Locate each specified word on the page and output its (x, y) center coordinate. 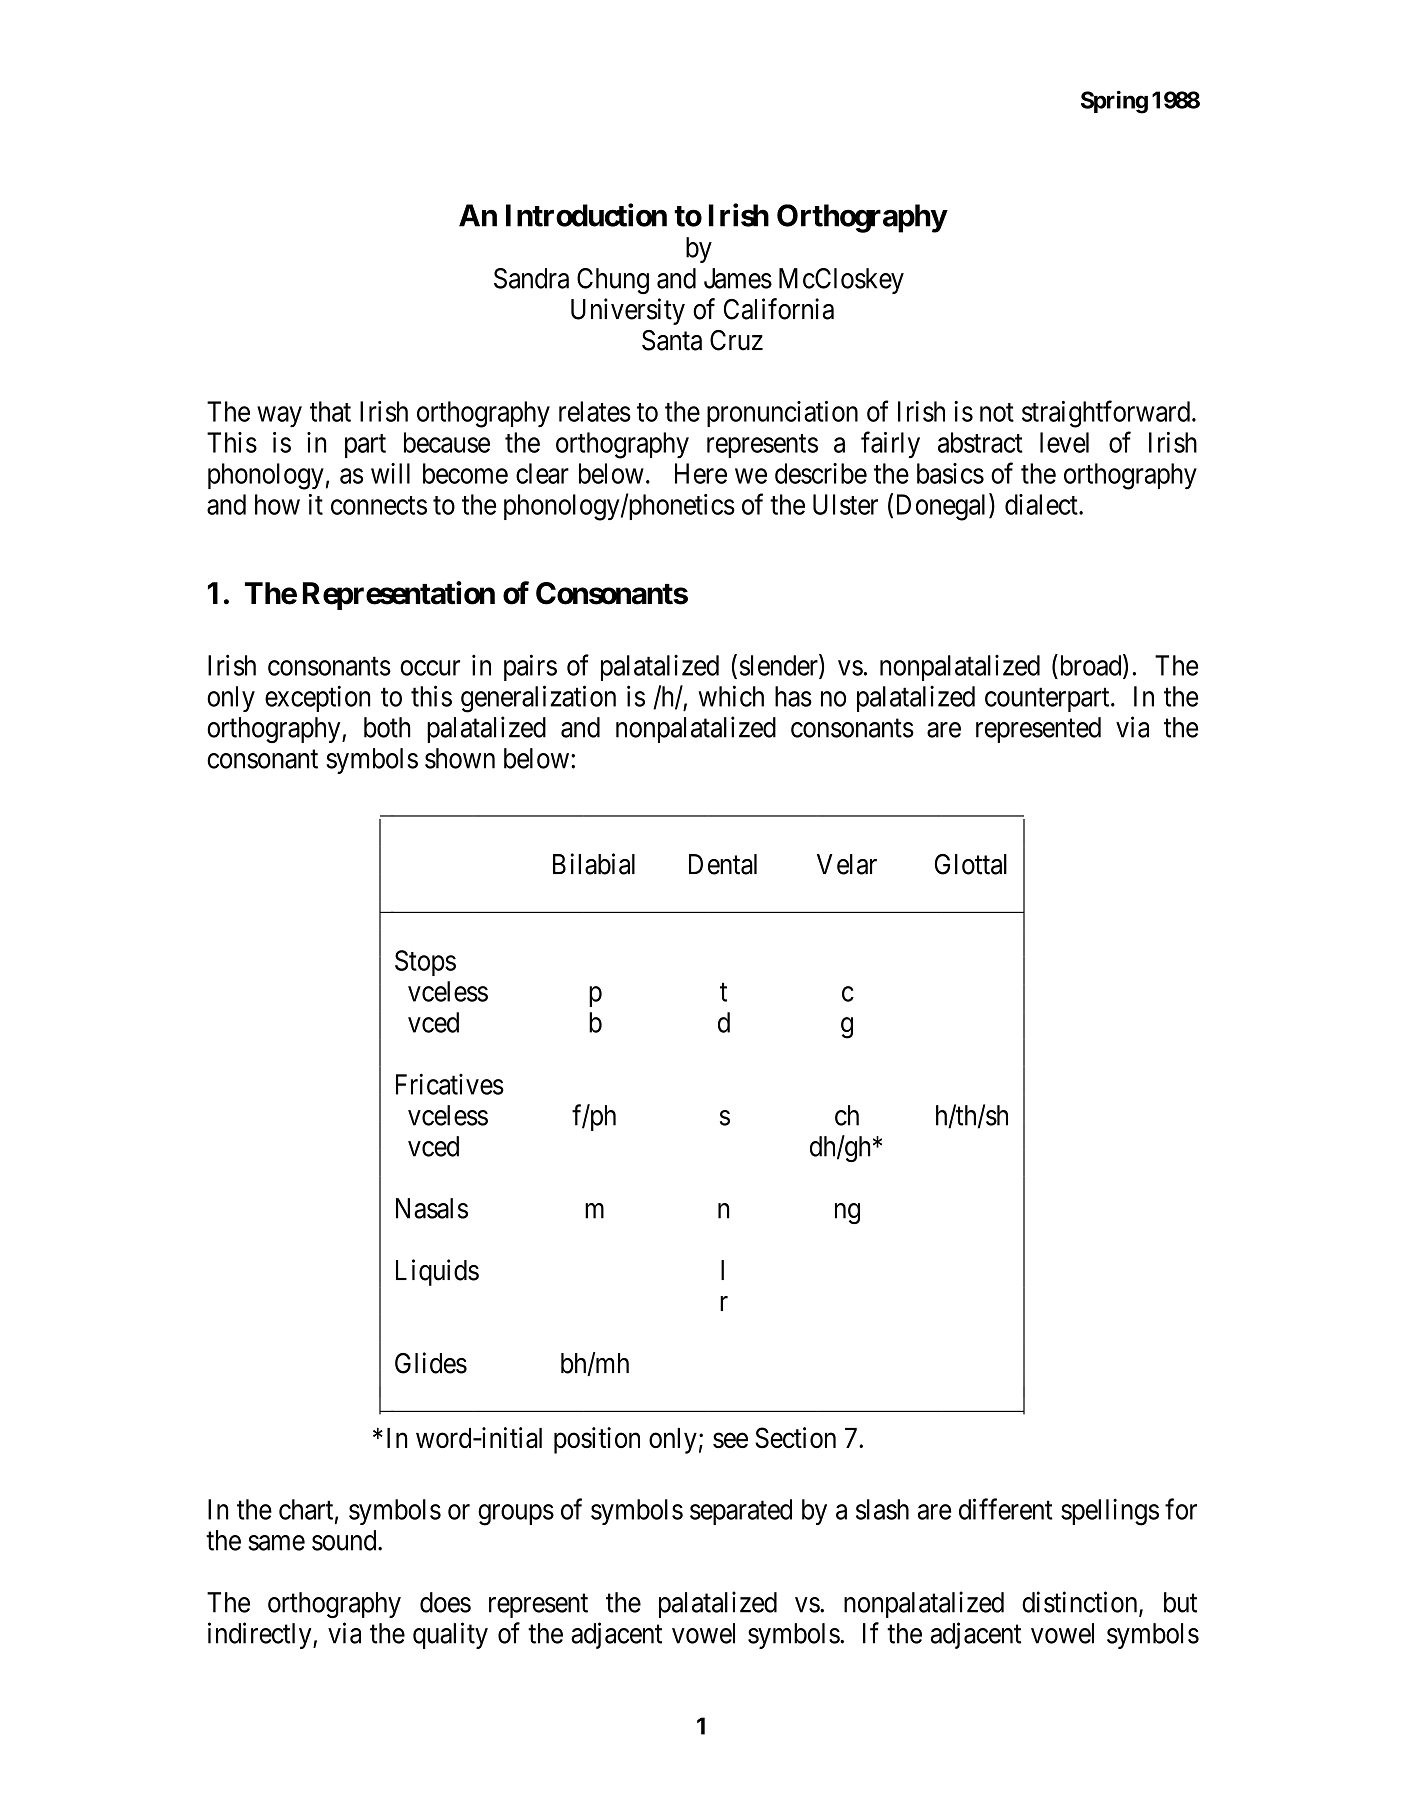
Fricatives (450, 1084)
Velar (847, 864)
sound (345, 1540)
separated (741, 1512)
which (731, 696)
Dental (723, 864)
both (387, 727)
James (738, 278)
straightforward (1107, 414)
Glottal (971, 864)
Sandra (531, 278)
